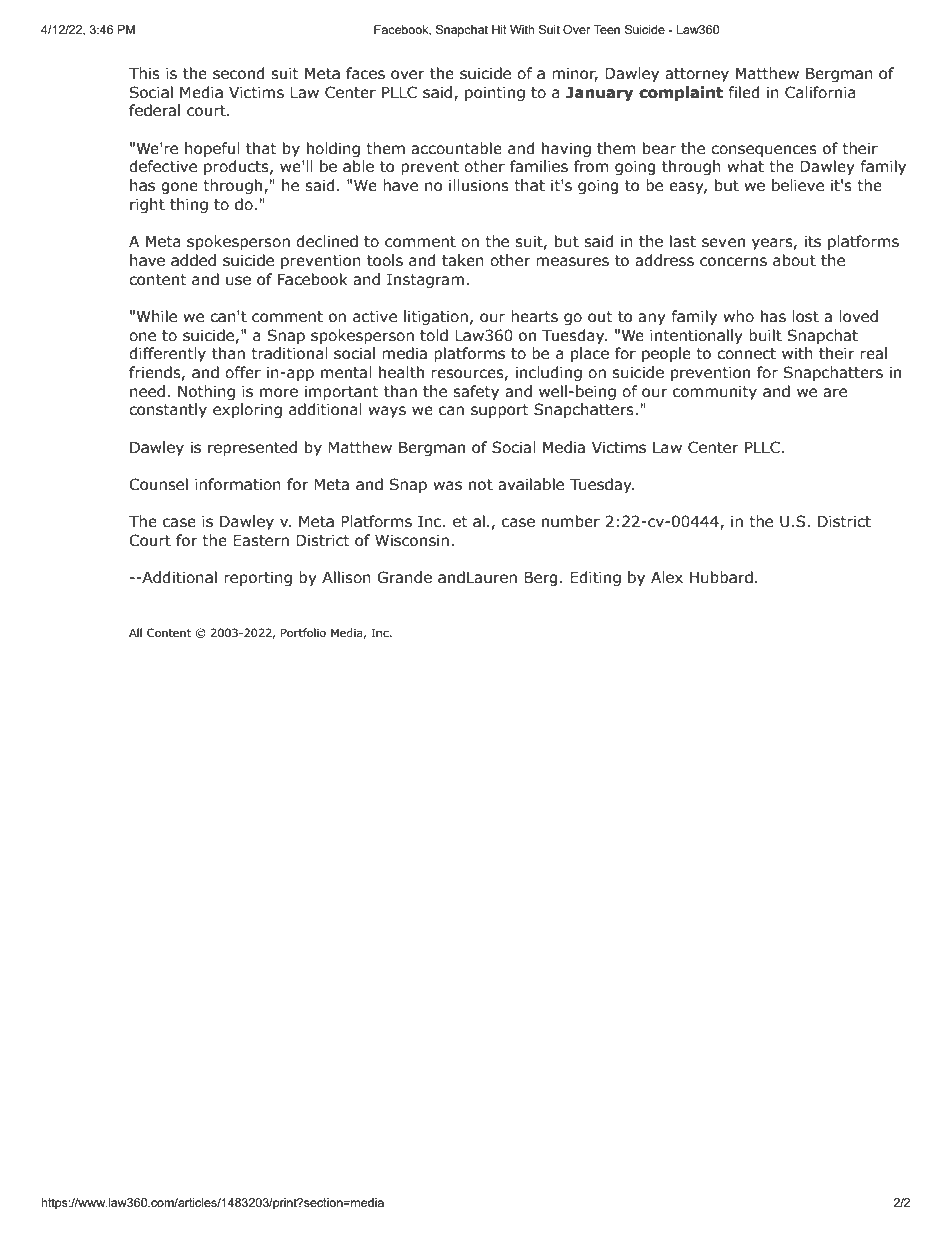 This page has height=1233, width=952. I want to click on traditional, so click(289, 353).
